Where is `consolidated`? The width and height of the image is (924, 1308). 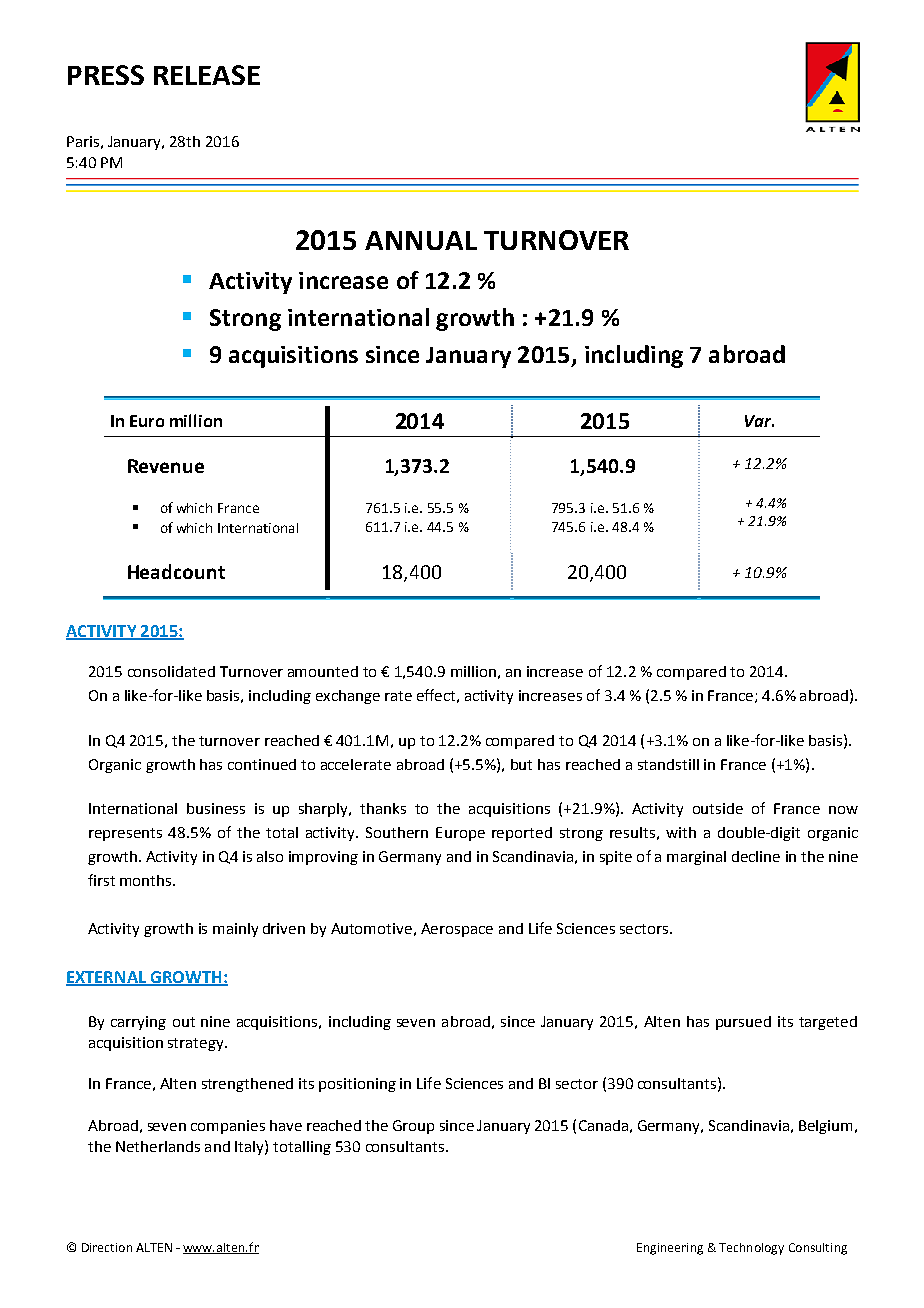
consolidated is located at coordinates (171, 671).
